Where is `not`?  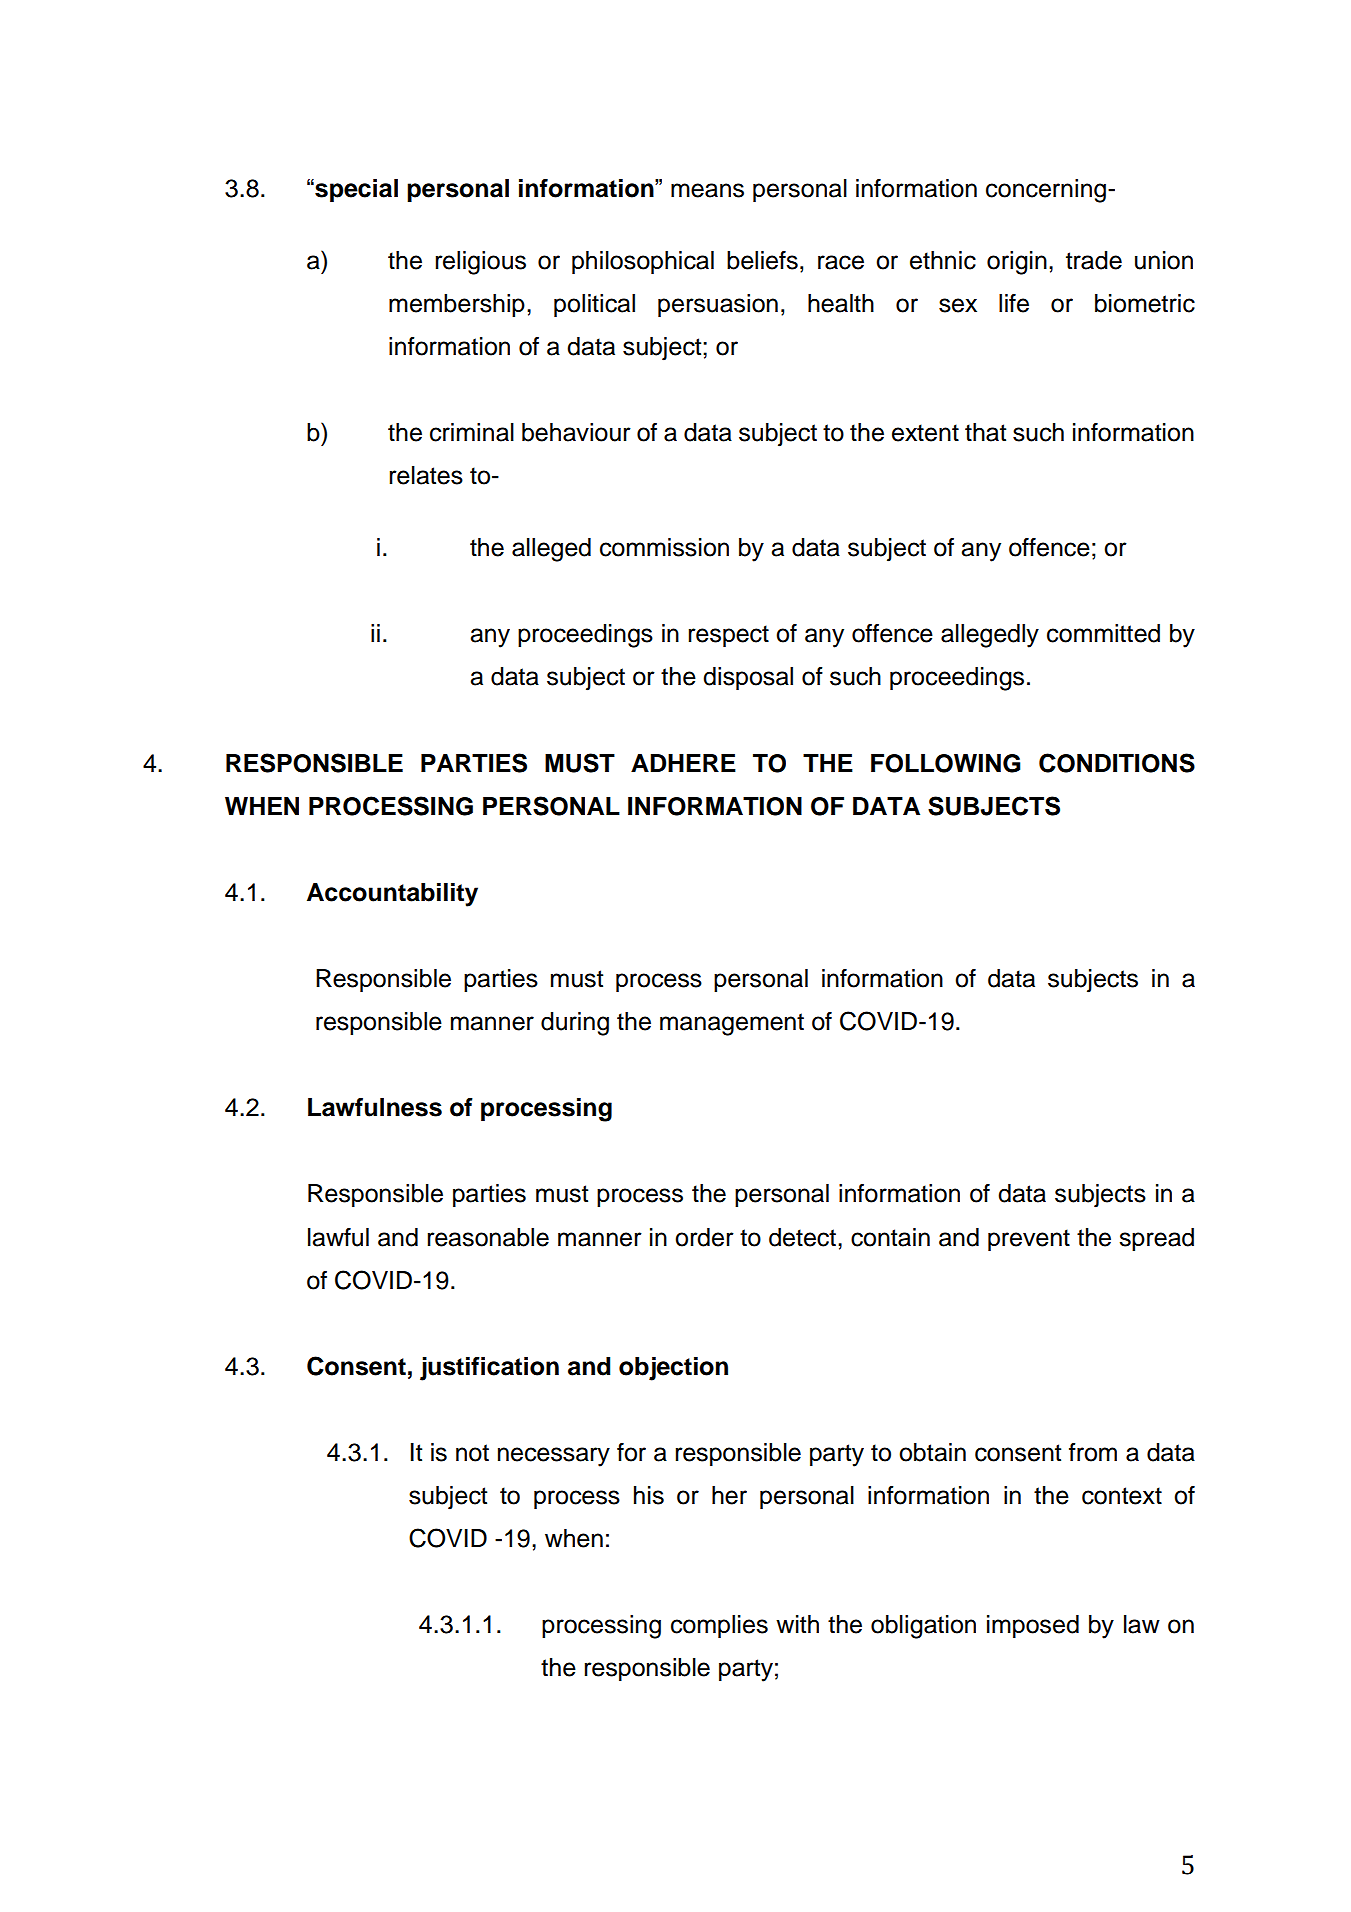
not is located at coordinates (472, 1453).
